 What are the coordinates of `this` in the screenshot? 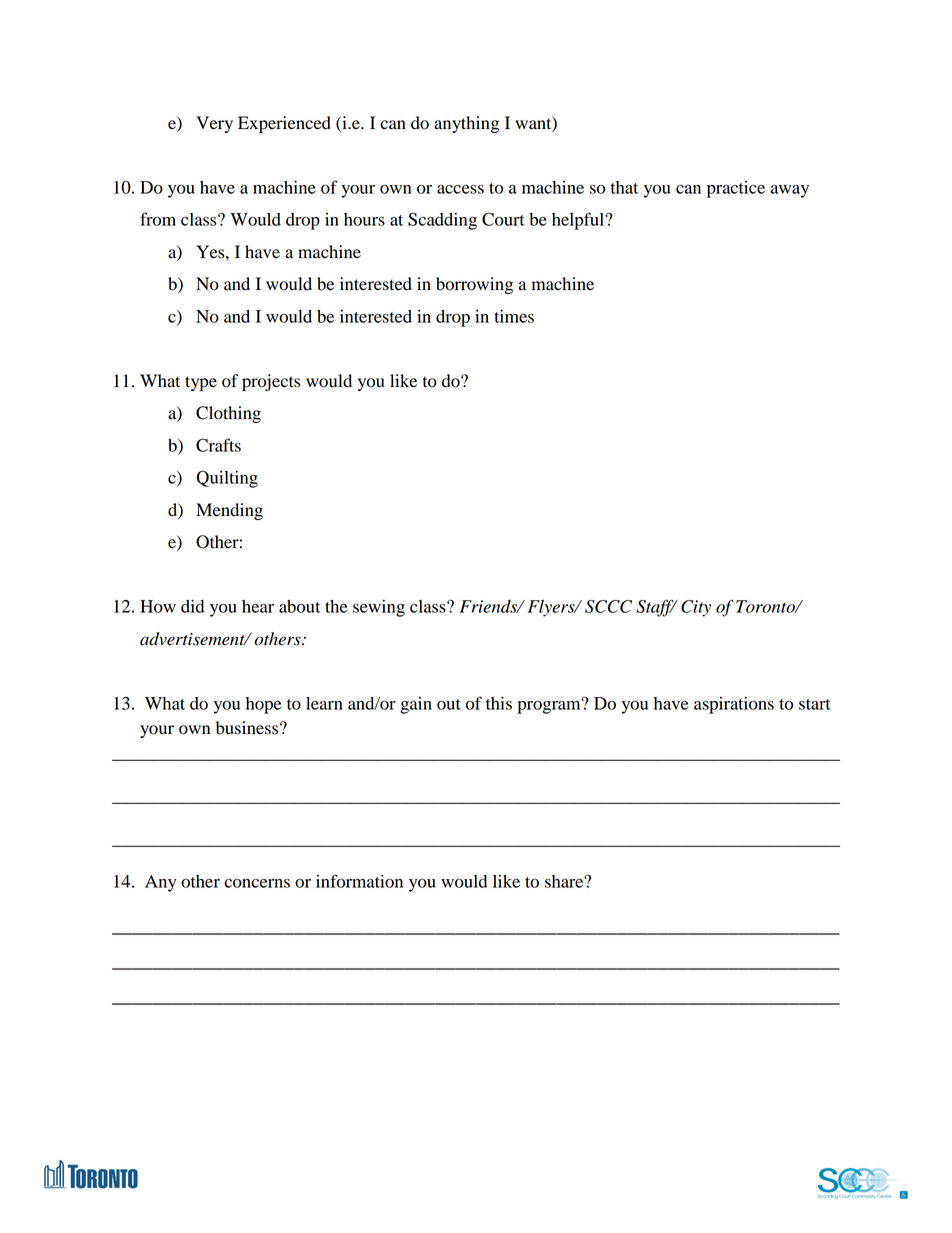 It's located at (499, 703).
